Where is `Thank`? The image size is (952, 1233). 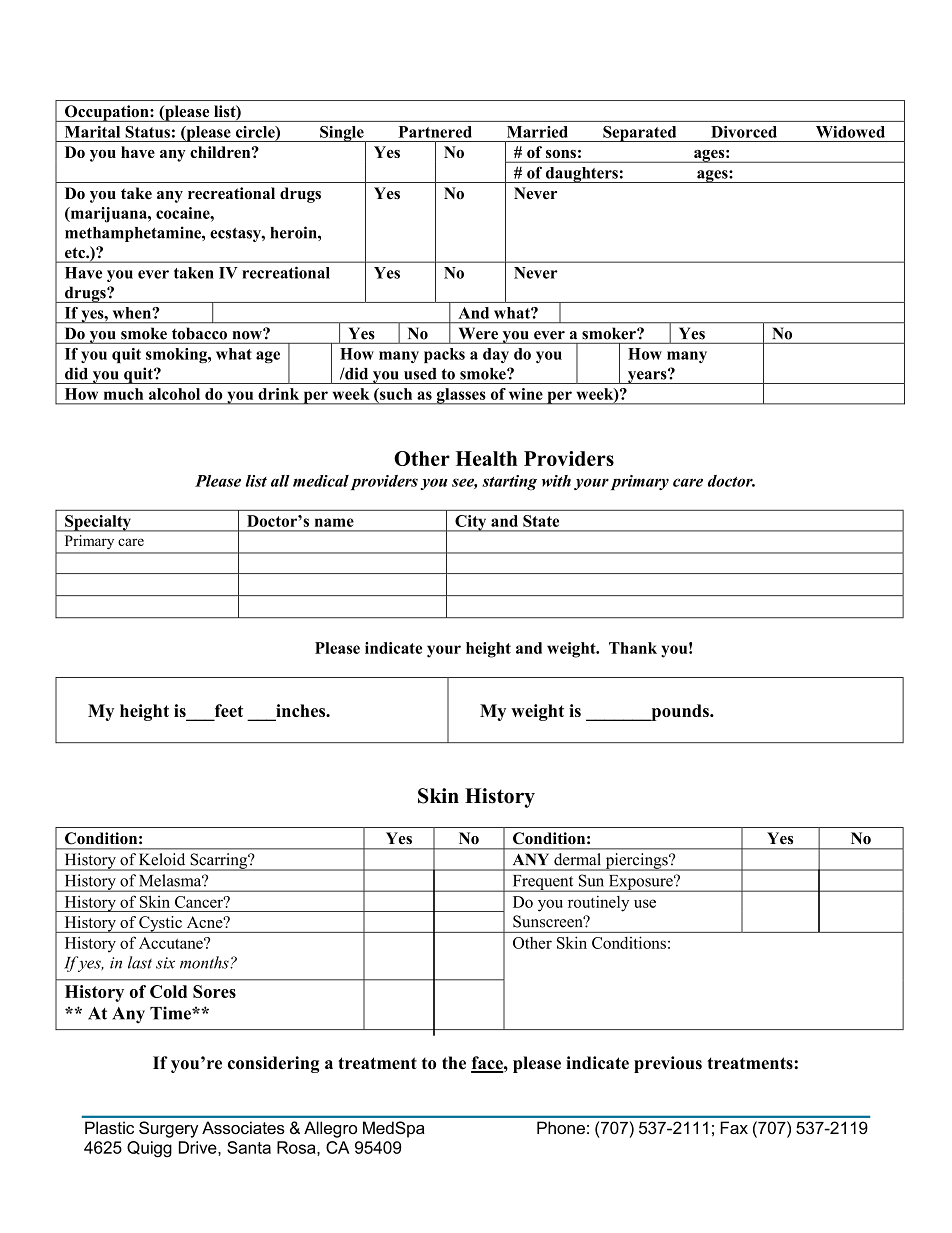 Thank is located at coordinates (633, 648).
